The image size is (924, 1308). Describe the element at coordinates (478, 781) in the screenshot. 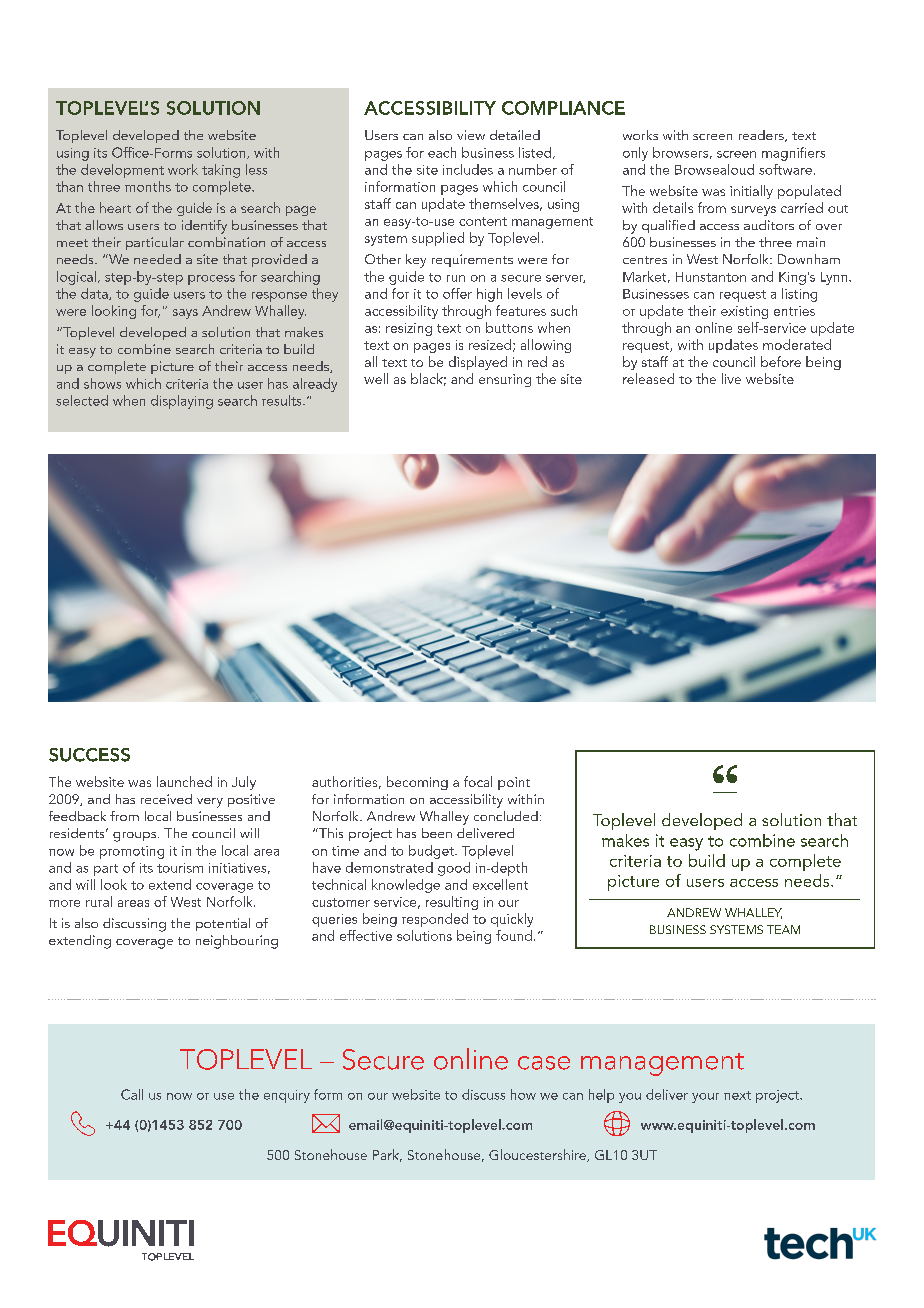

I see `focal` at that location.
